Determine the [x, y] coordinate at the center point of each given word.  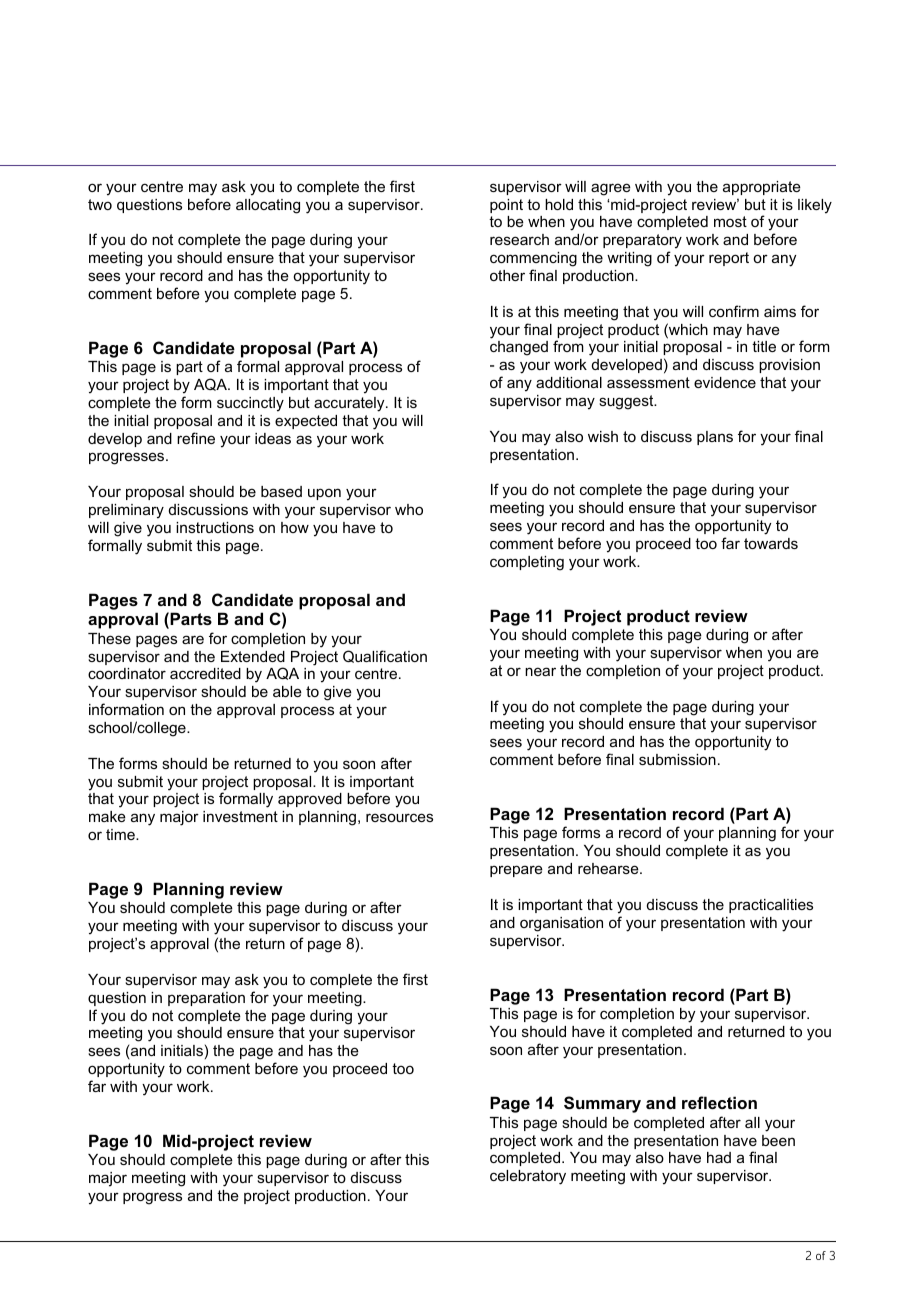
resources [399, 817]
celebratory [528, 1177]
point [506, 206]
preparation [206, 999]
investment [240, 816]
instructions [215, 527]
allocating [268, 206]
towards [771, 543]
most [730, 221]
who [409, 509]
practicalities [771, 906]
